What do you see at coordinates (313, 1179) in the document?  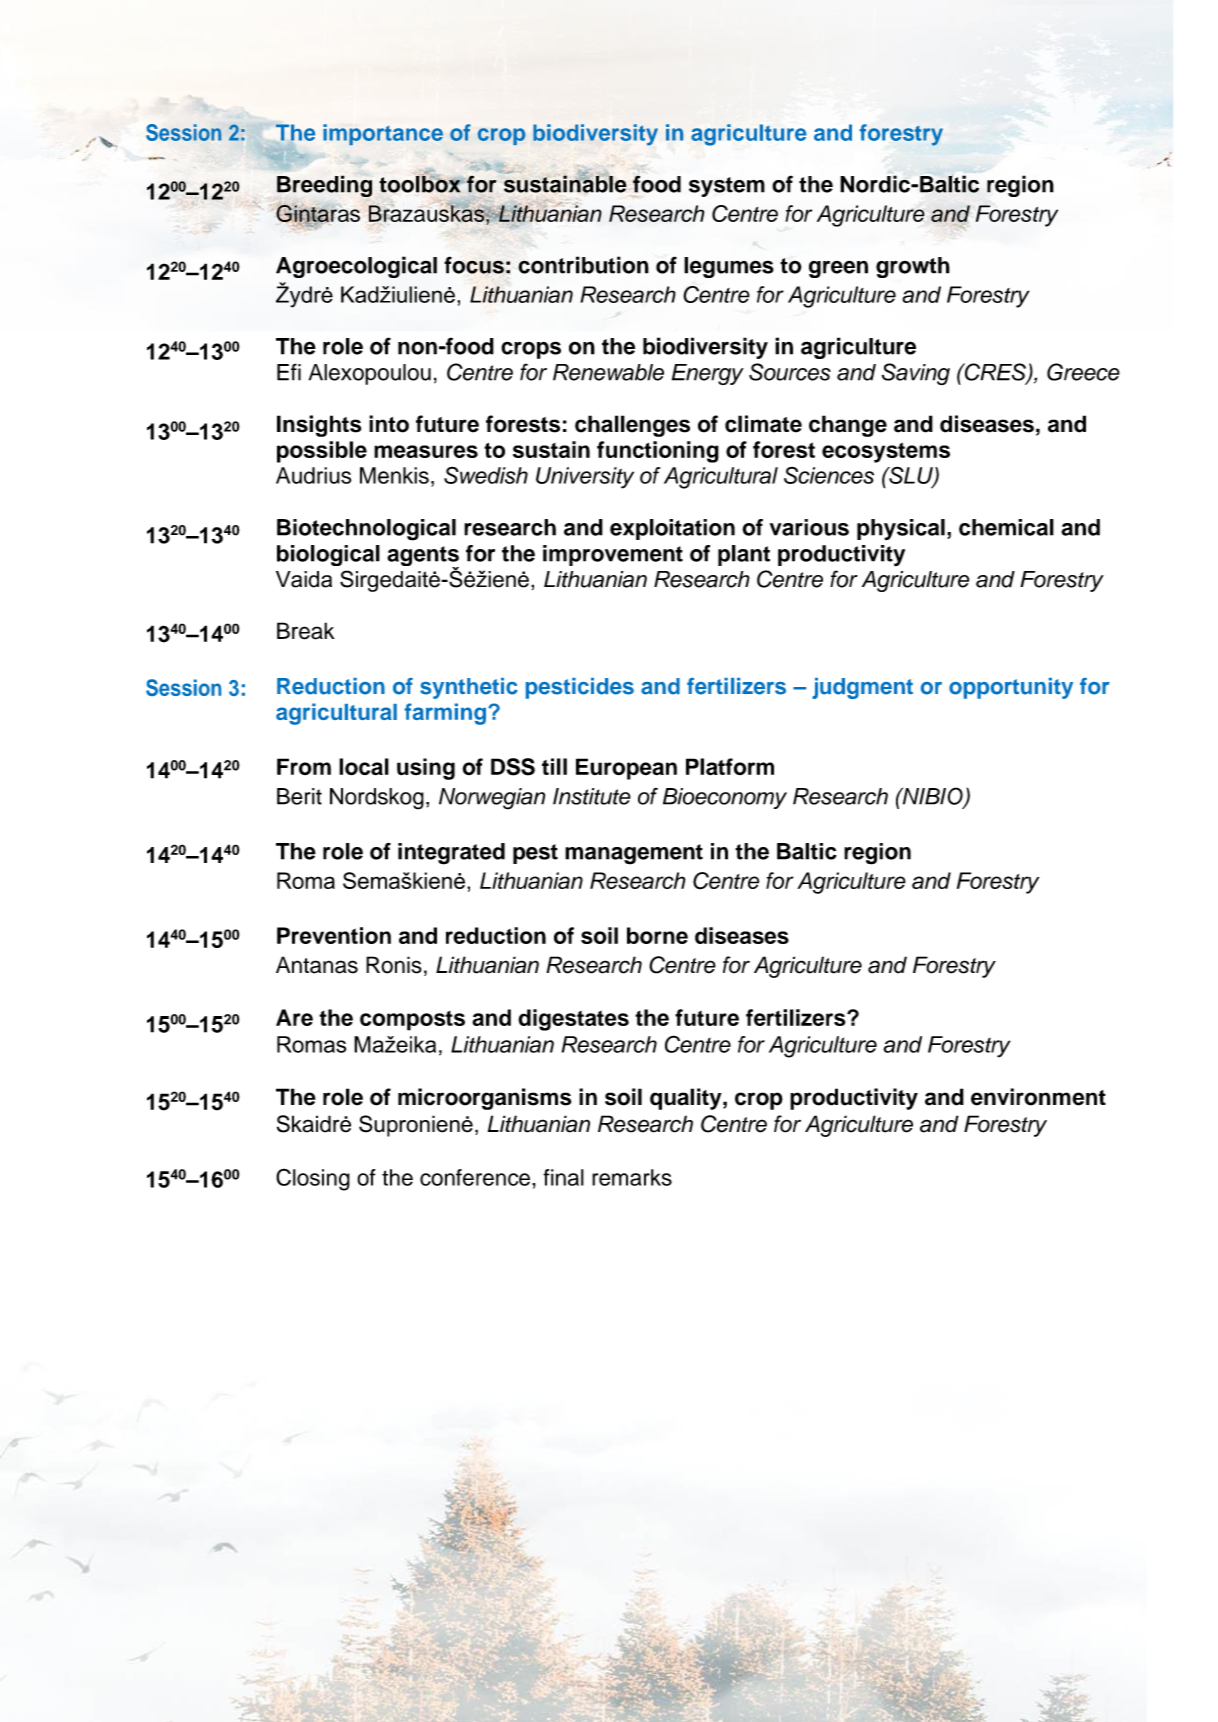 I see `Closing` at bounding box center [313, 1179].
